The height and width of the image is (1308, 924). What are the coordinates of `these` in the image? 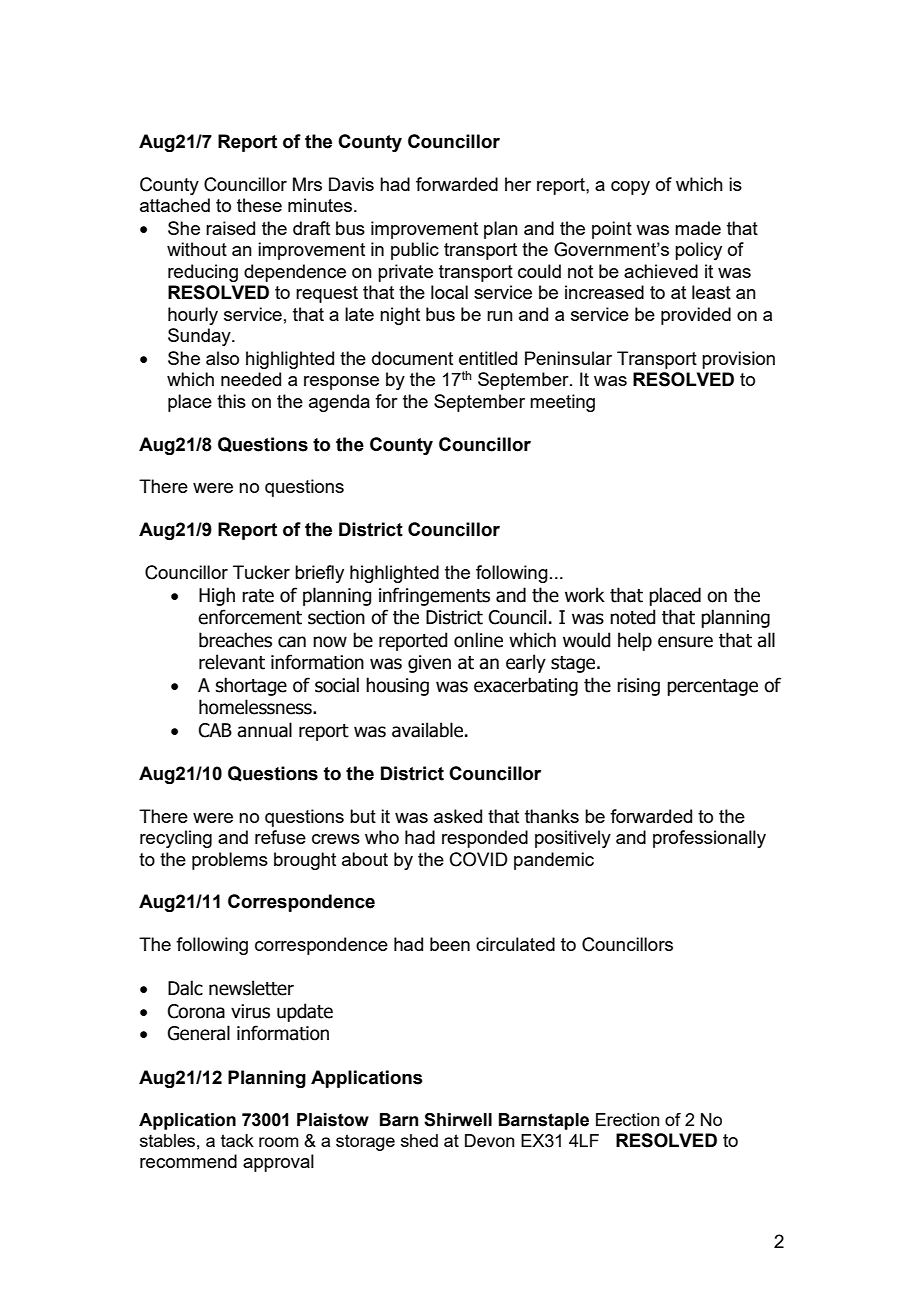 It's located at (259, 205).
